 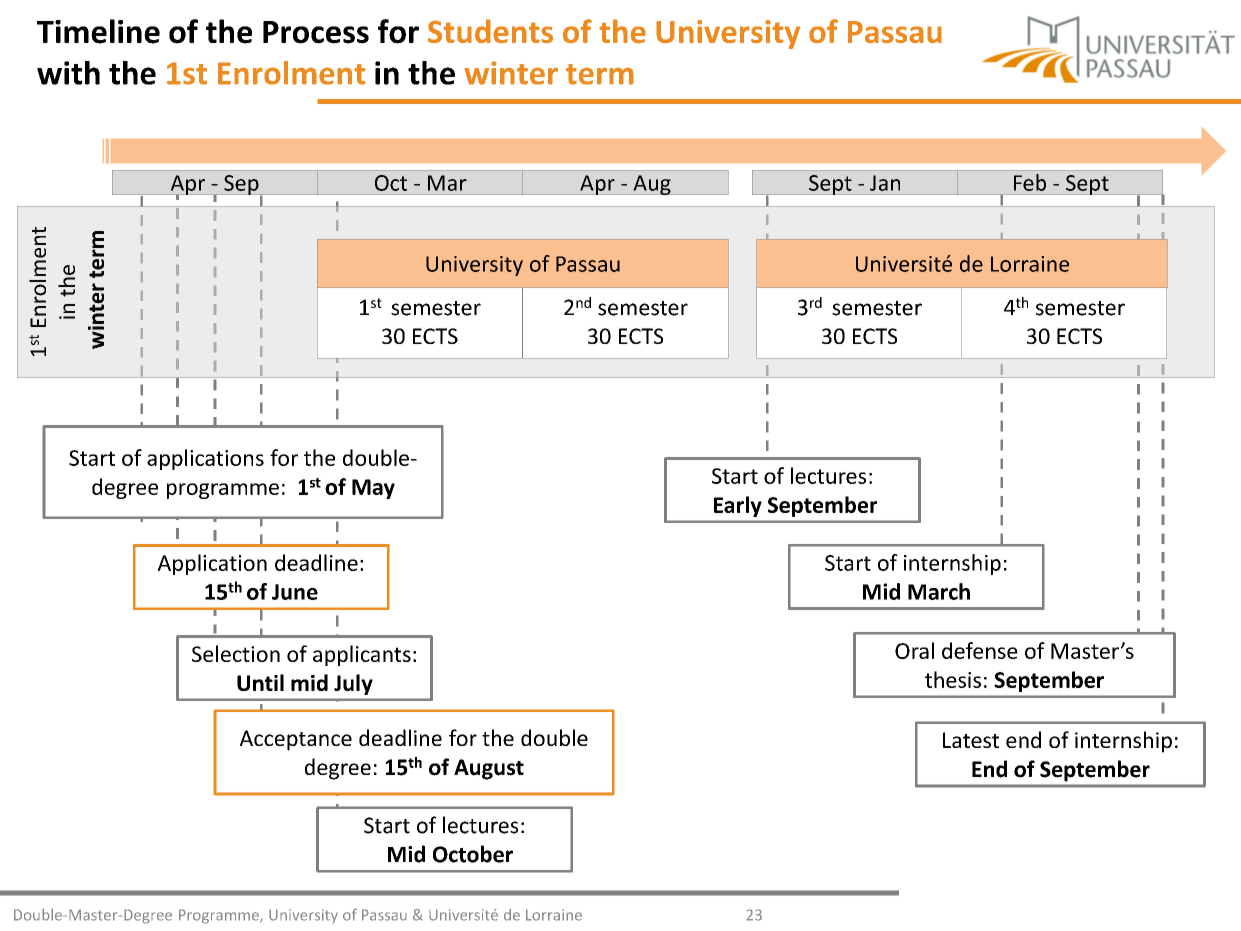 I want to click on Feb, so click(x=1030, y=182).
